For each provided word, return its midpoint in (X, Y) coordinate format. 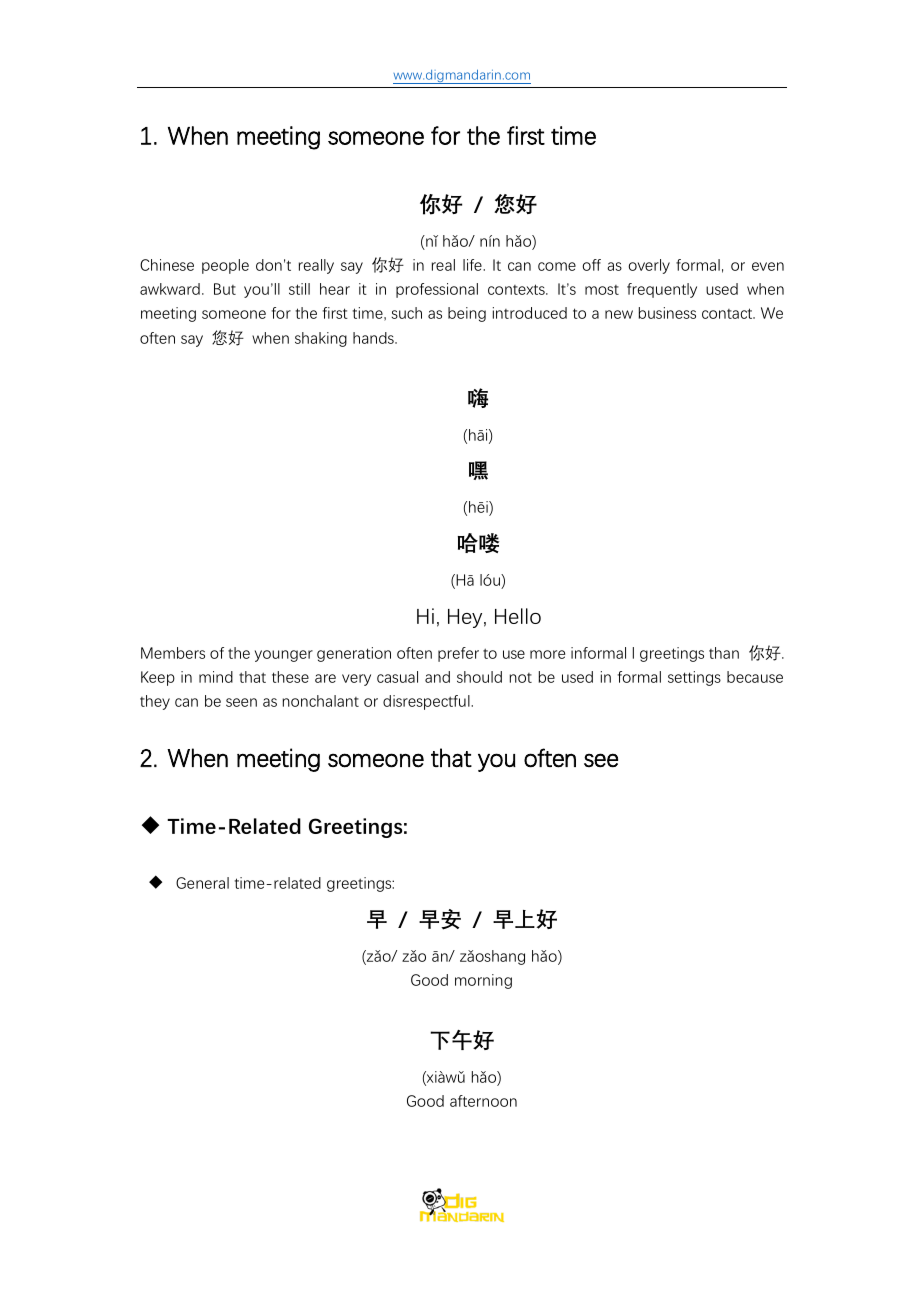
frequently (662, 290)
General (202, 883)
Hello (518, 616)
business (667, 313)
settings (694, 678)
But (225, 289)
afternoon (483, 1101)
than (724, 653)
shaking (321, 339)
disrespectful (427, 702)
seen (241, 702)
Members (173, 653)
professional (437, 290)
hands (374, 338)
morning (483, 981)
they (155, 702)
